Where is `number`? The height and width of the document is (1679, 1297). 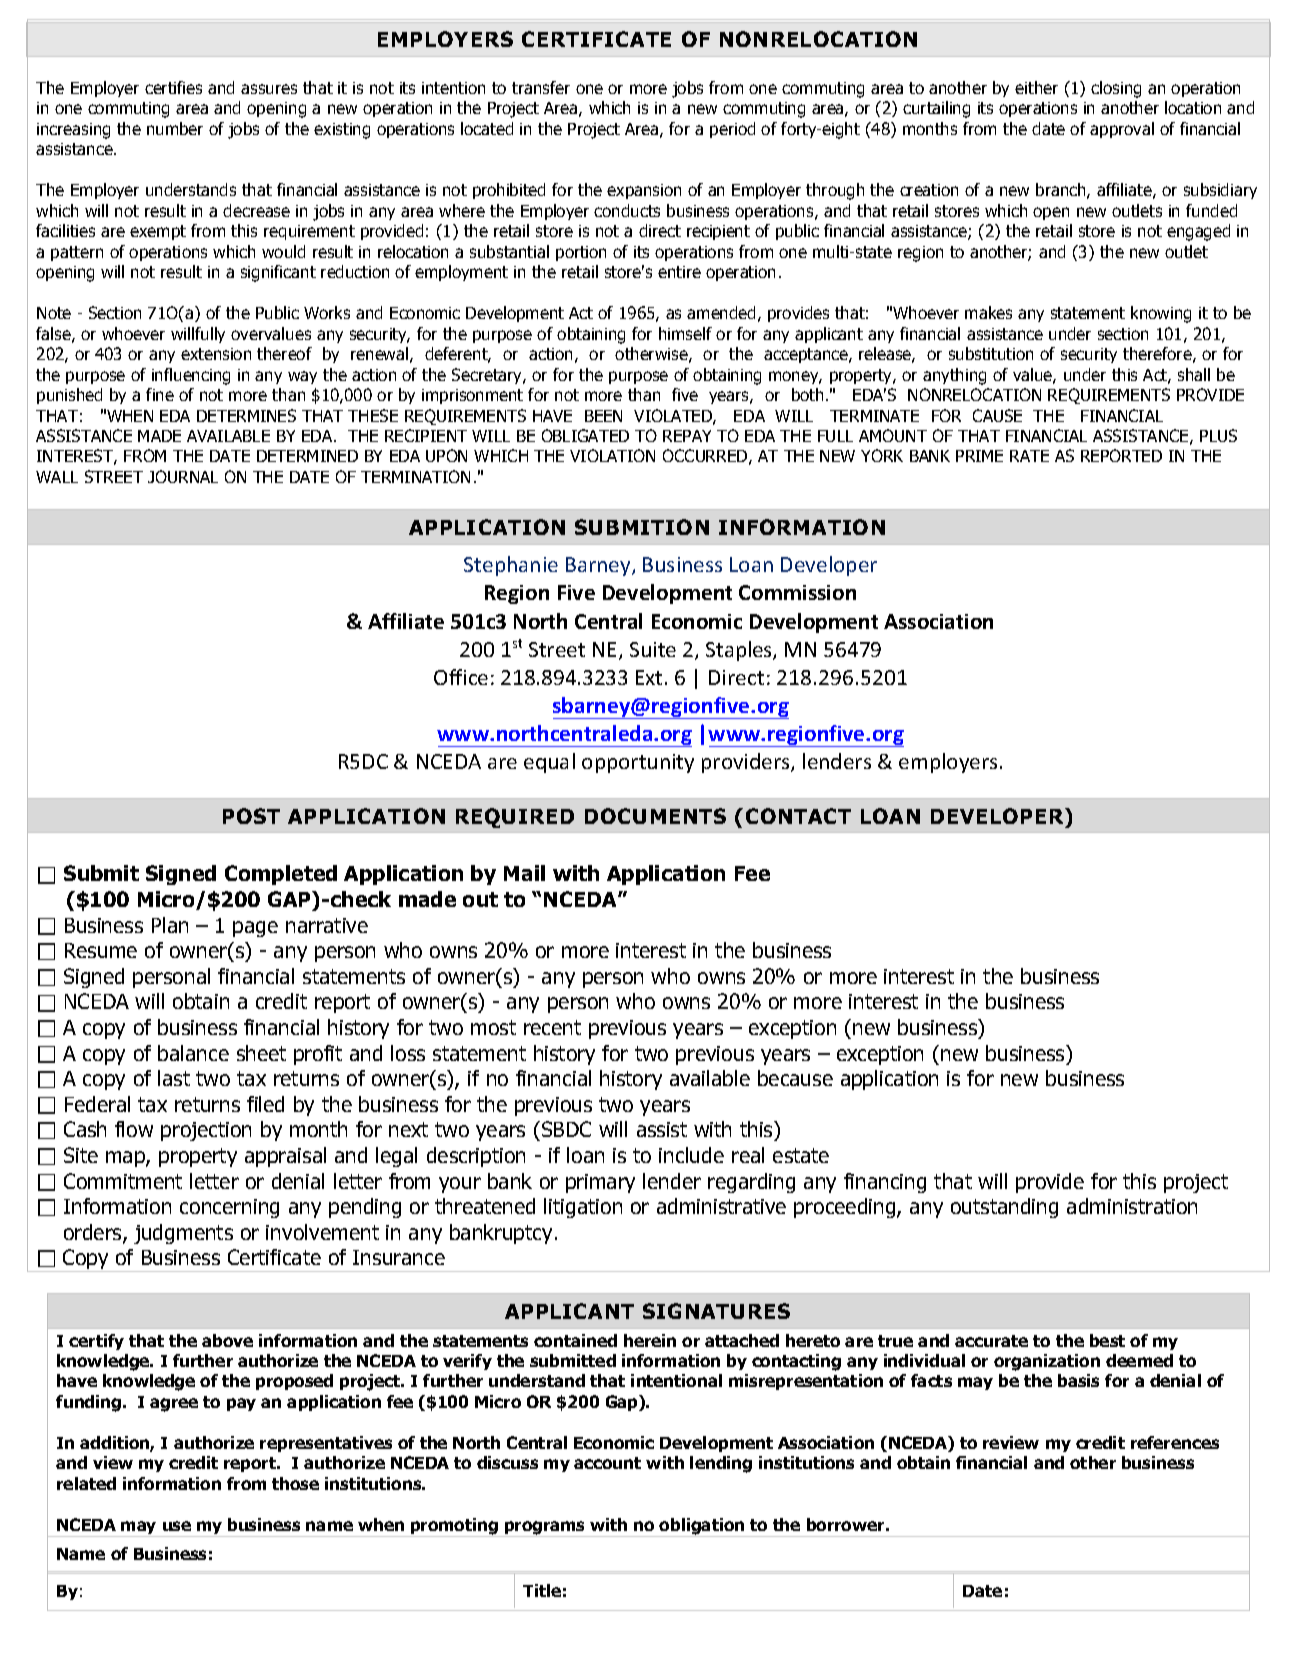
number is located at coordinates (175, 128).
